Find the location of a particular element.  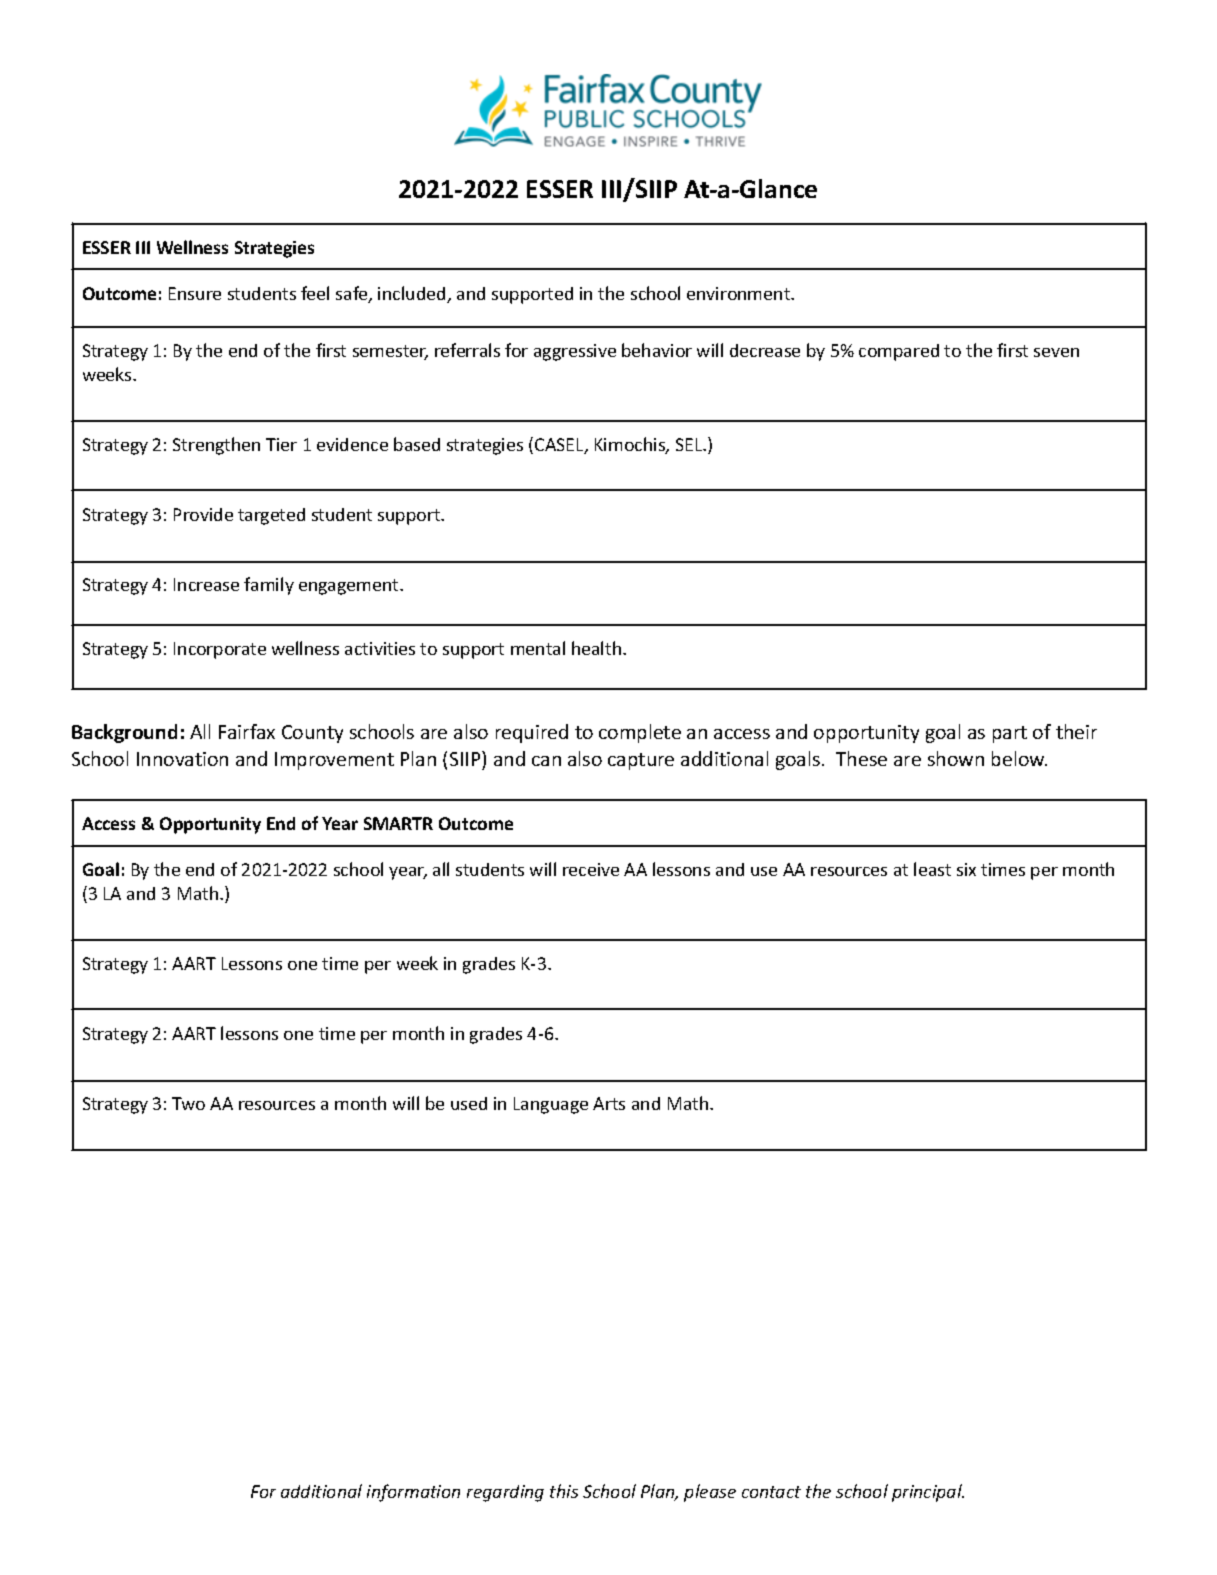

receive is located at coordinates (591, 869).
